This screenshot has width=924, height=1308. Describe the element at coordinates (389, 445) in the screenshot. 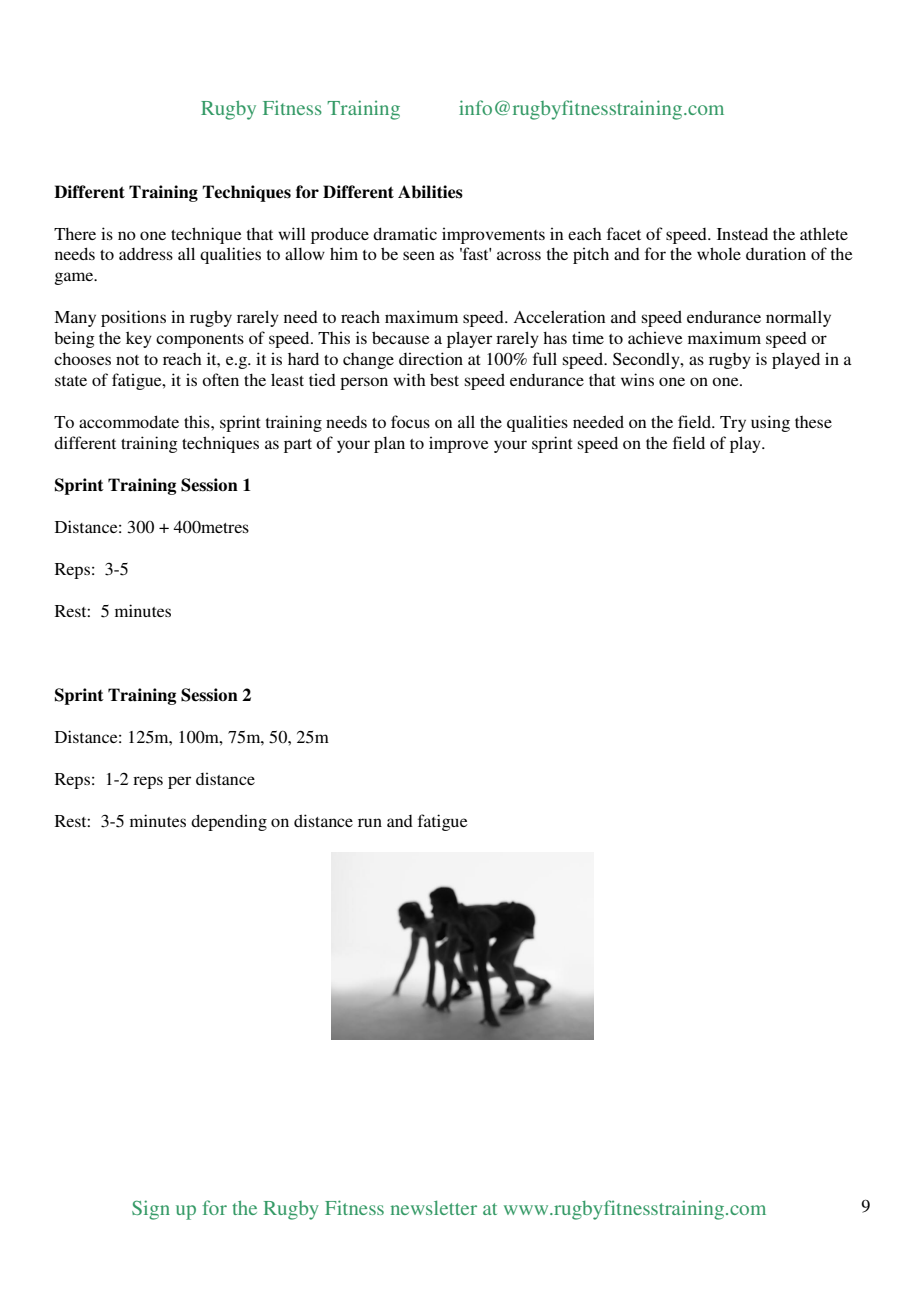

I see `plan` at that location.
